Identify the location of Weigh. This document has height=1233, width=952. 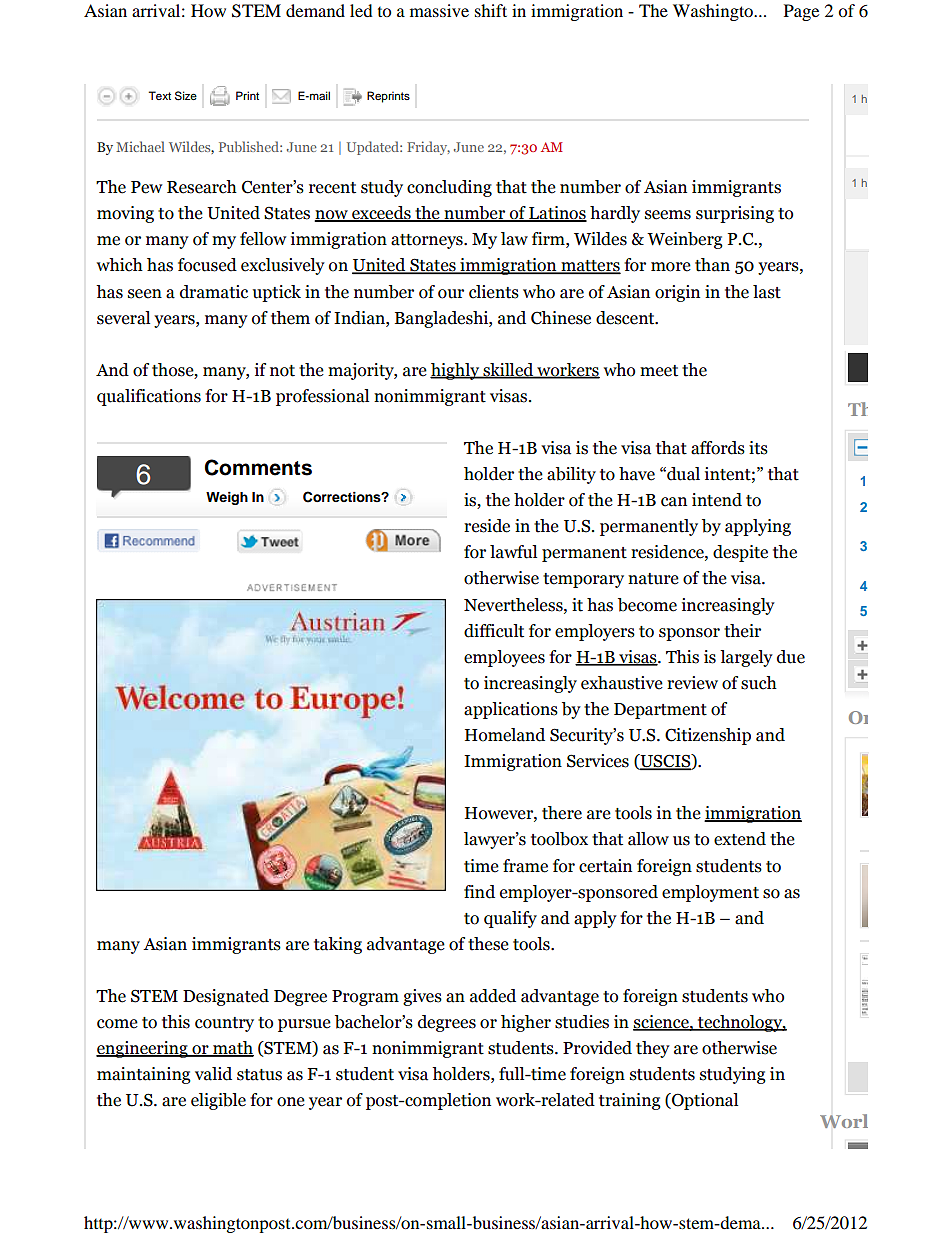
(227, 498).
